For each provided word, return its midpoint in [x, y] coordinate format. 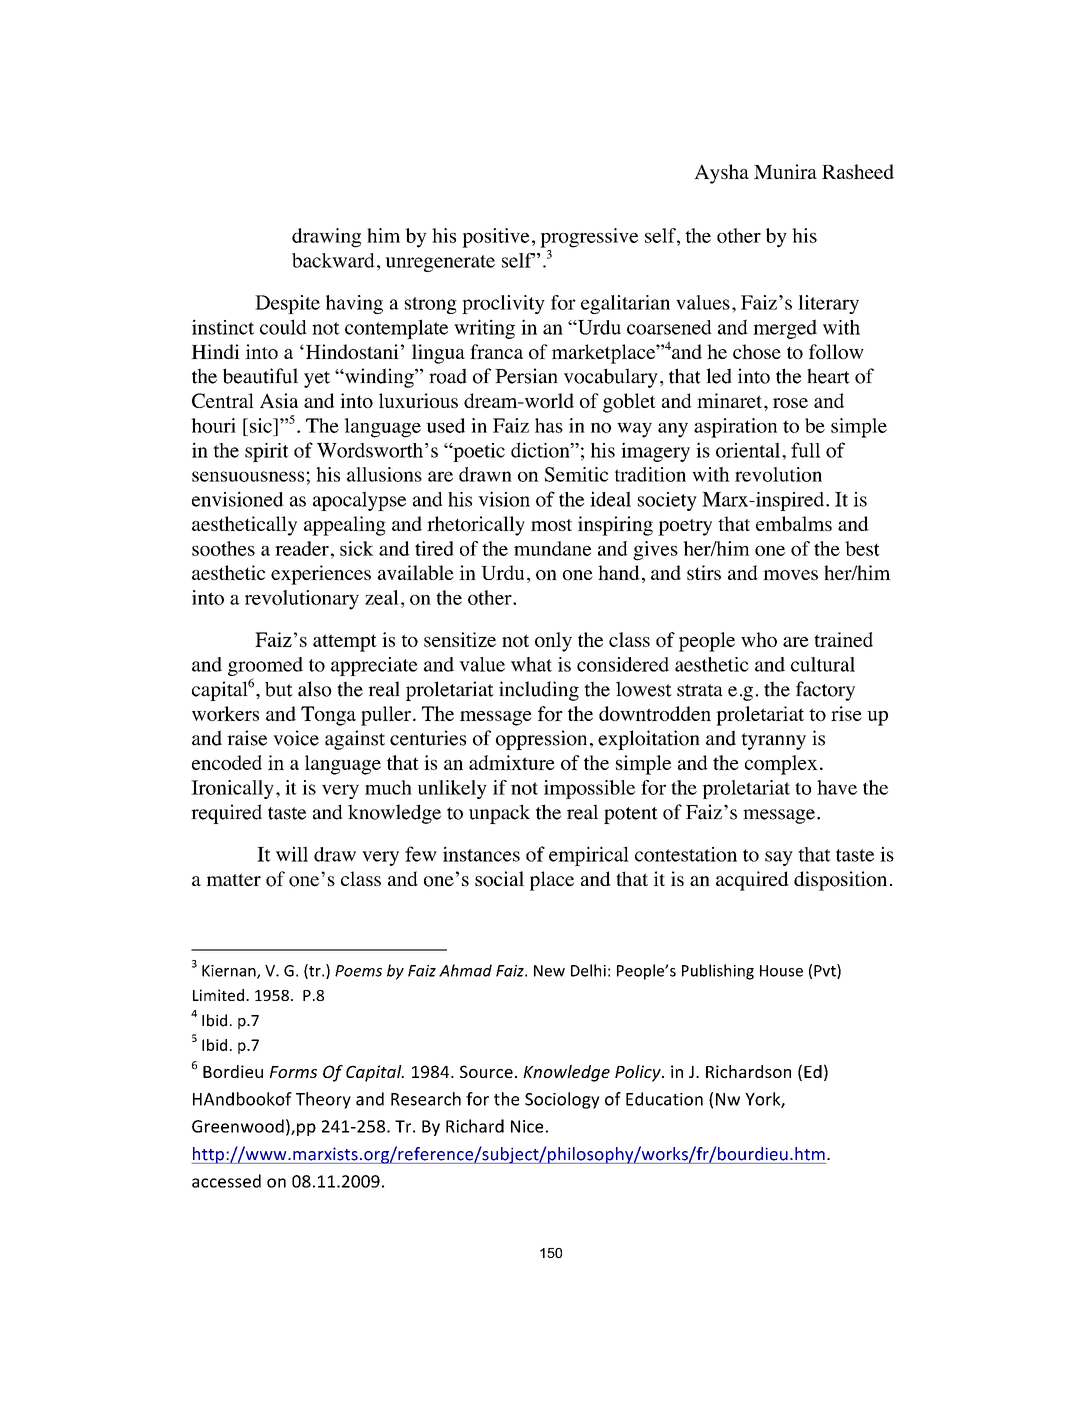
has [549, 425]
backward [333, 260]
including [539, 691]
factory [825, 691]
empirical [589, 856]
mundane [552, 548]
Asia [279, 400]
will [292, 854]
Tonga [328, 716]
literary [828, 304]
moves [790, 575]
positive [495, 238]
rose [790, 403]
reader [302, 548]
